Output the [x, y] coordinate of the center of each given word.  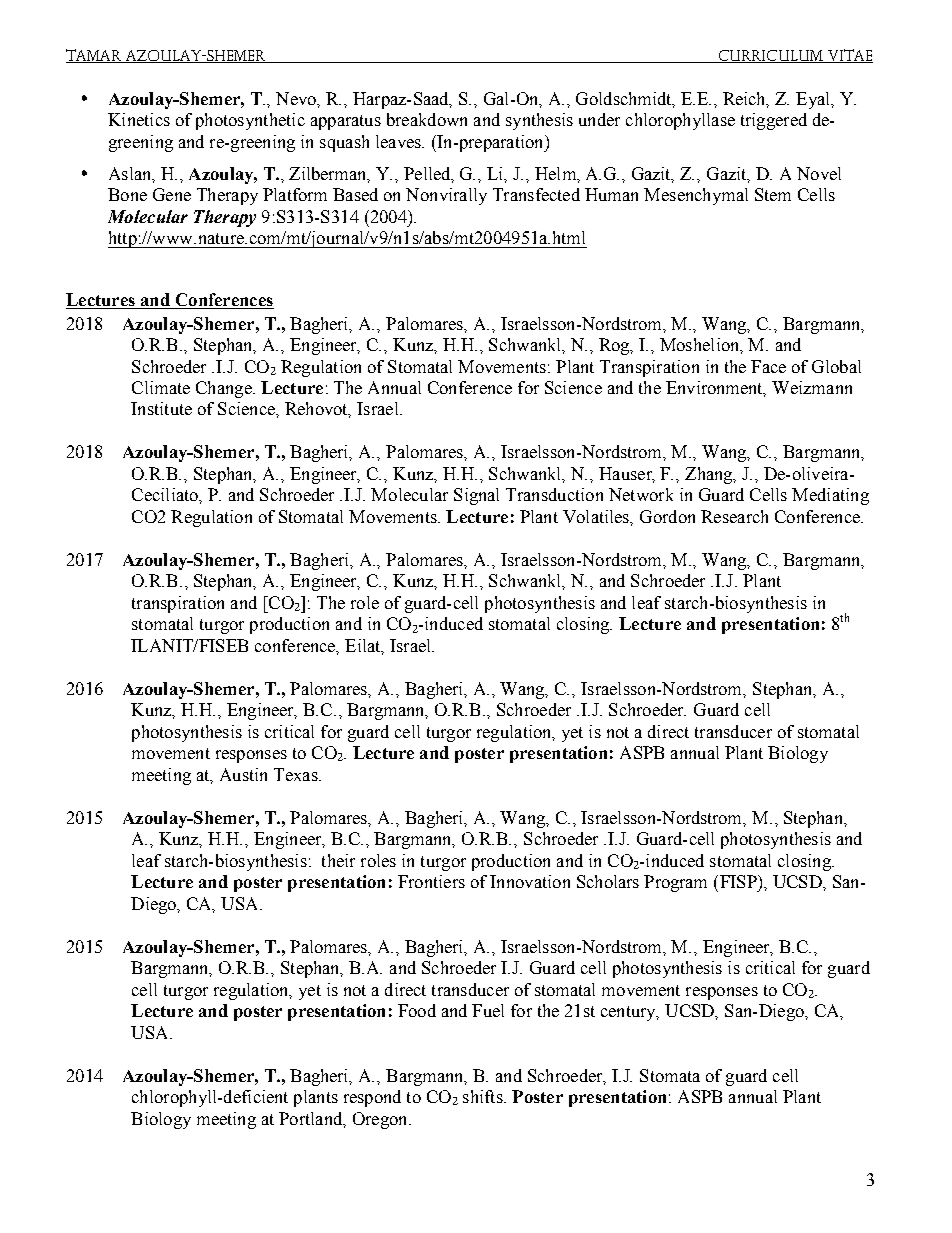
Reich [746, 100]
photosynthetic [250, 121]
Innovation [530, 881]
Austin [243, 774]
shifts [484, 1096]
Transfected [536, 194]
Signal [476, 496]
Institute [161, 408]
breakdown [427, 119]
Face [768, 366]
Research [734, 516]
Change [225, 389]
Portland [312, 1119]
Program [675, 883]
